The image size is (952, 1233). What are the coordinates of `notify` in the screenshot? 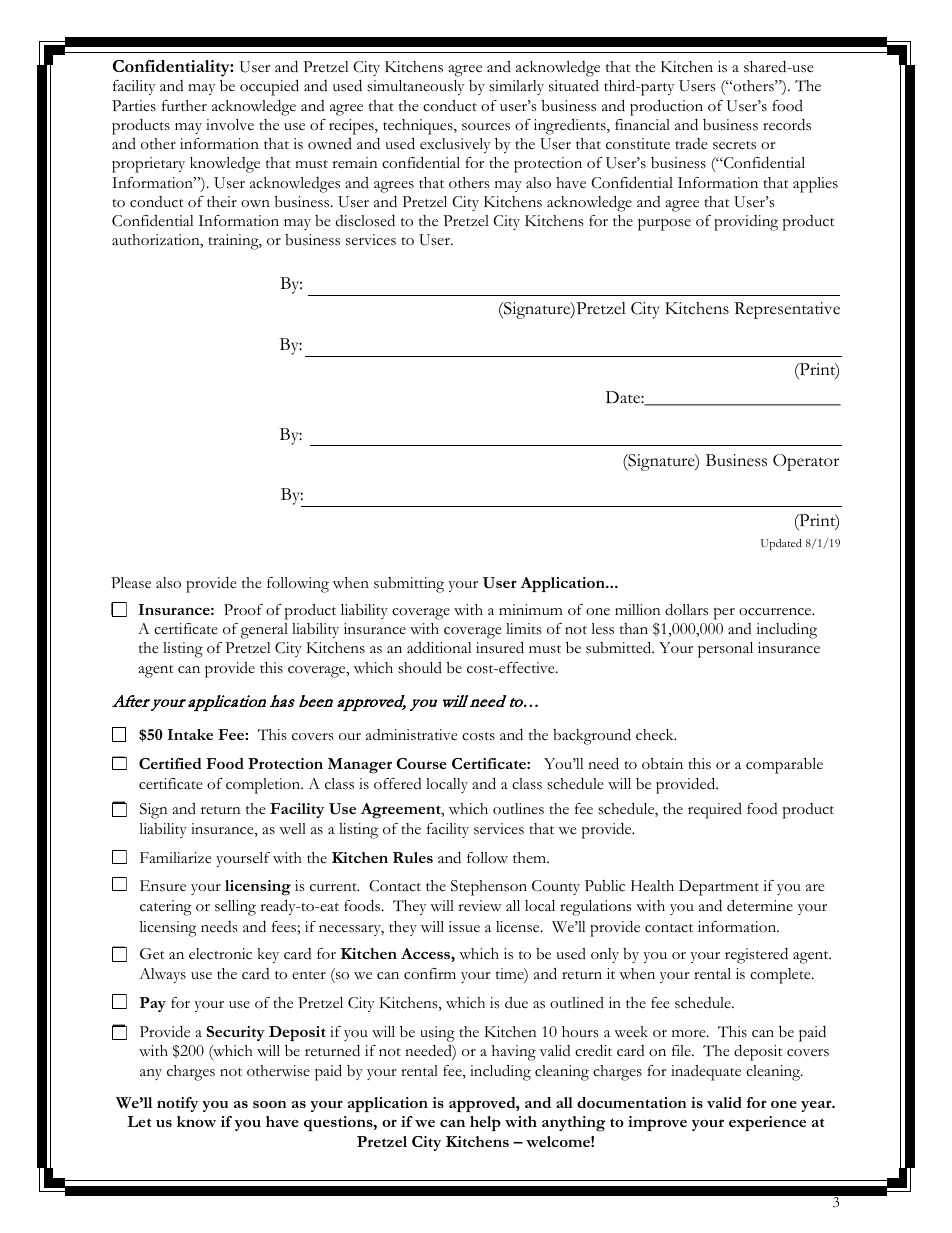 It's located at (177, 1104).
